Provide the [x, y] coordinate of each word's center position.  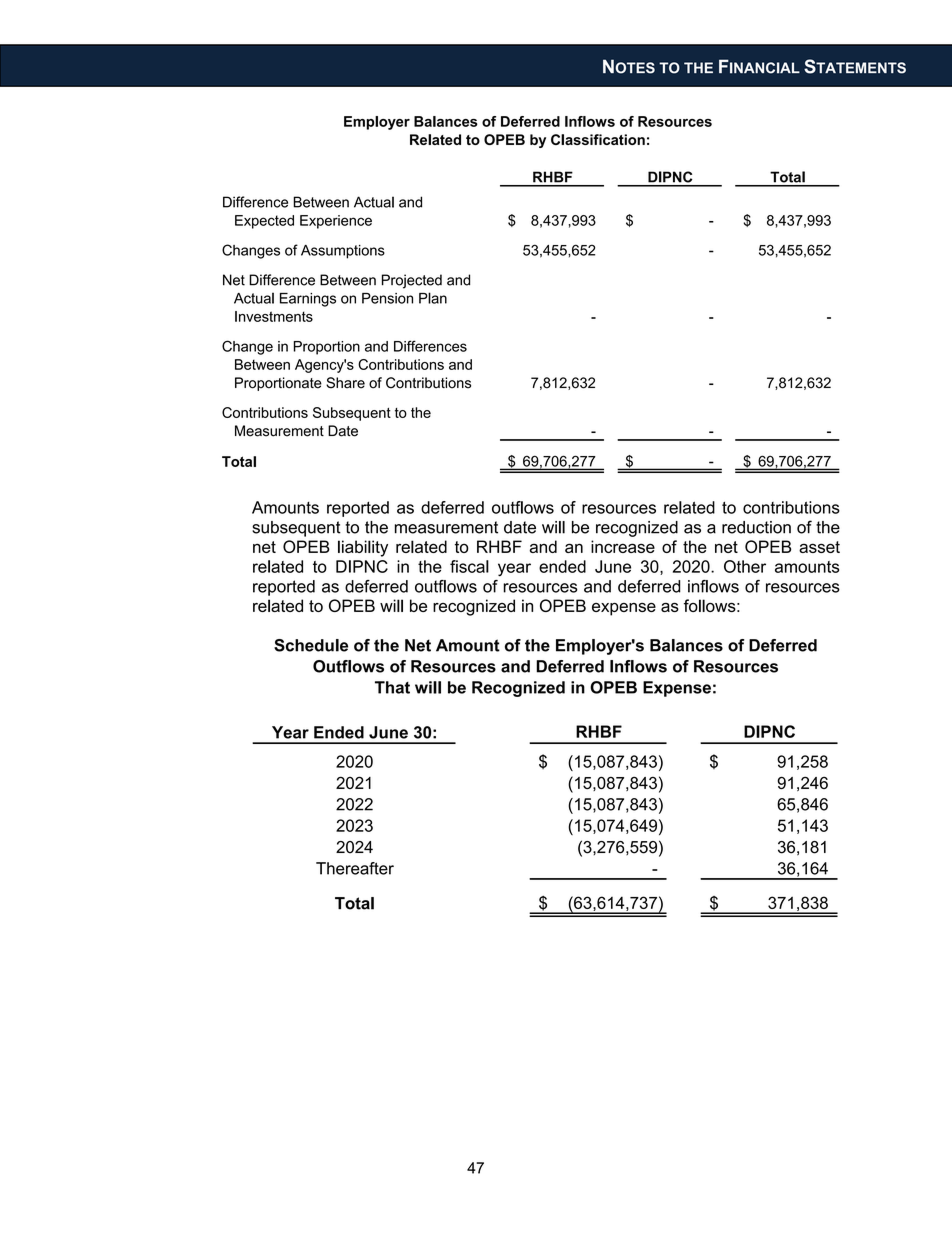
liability [363, 548]
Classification [598, 139]
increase [623, 546]
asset [819, 547]
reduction [756, 527]
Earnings [308, 300]
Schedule [311, 645]
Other [745, 566]
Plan [433, 298]
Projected [412, 281]
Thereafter [355, 868]
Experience [336, 222]
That [392, 687]
